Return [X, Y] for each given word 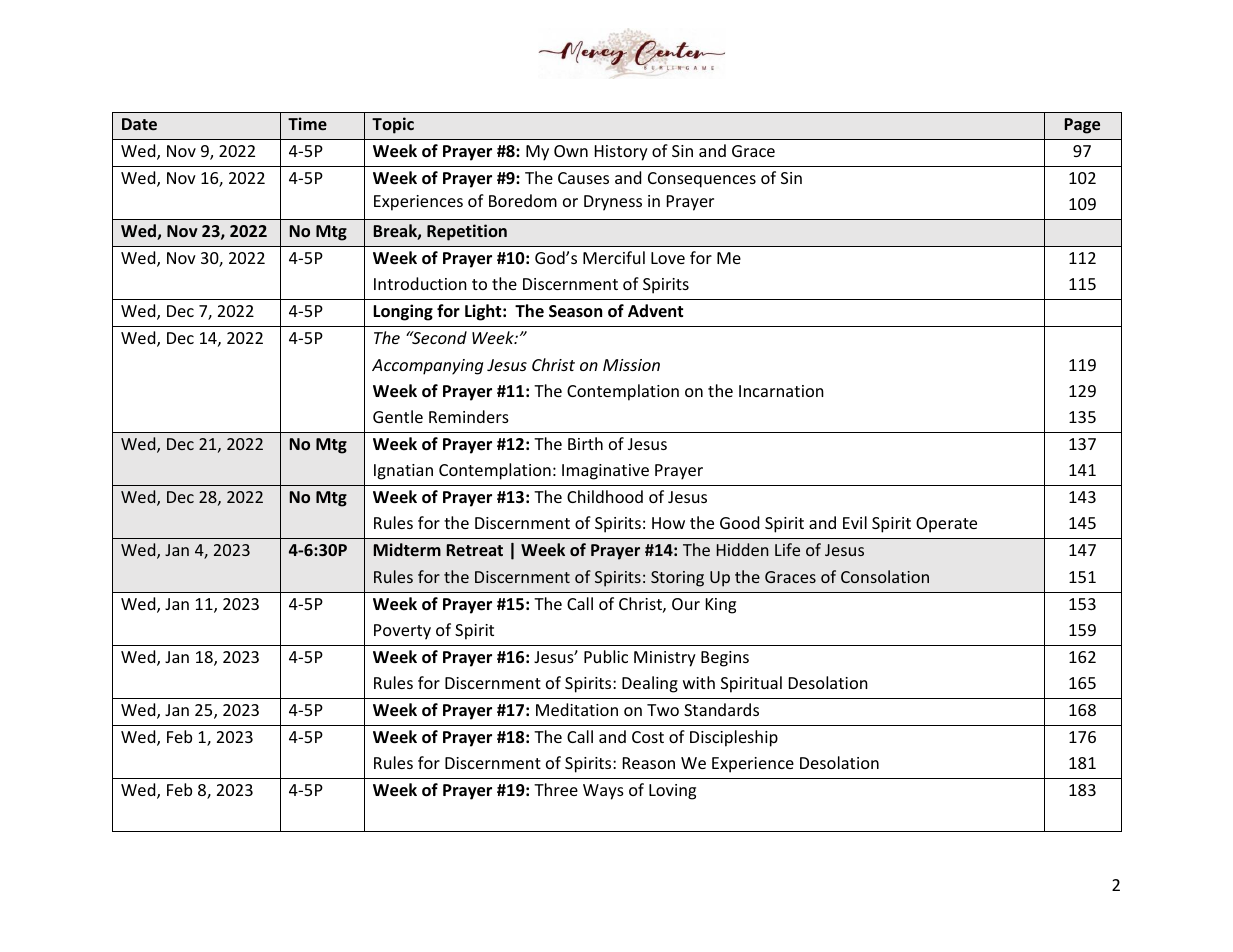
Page [1082, 126]
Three [556, 789]
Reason [649, 763]
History [621, 153]
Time [307, 123]
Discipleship [734, 738]
